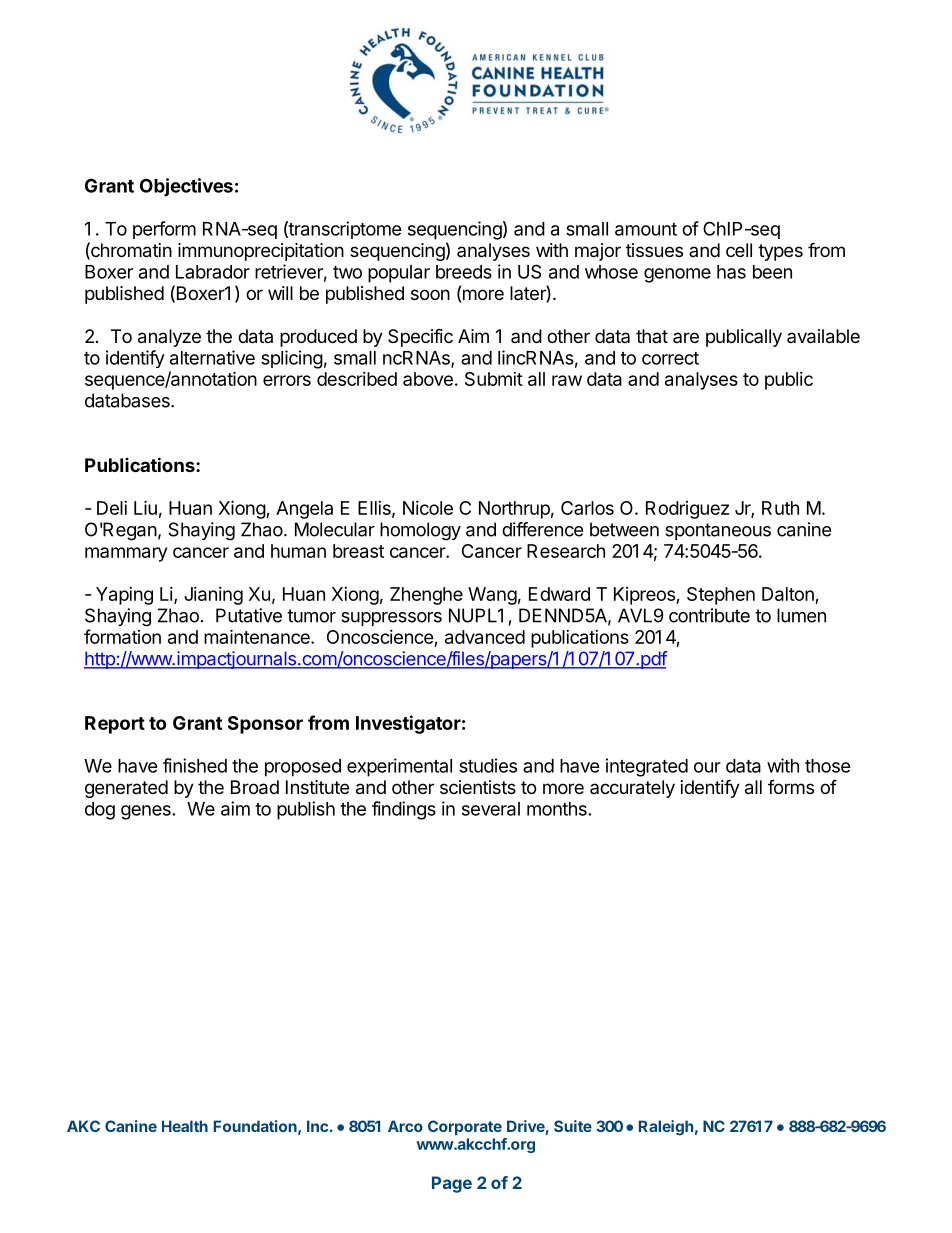 The height and width of the screenshot is (1233, 952). What do you see at coordinates (465, 1127) in the screenshot?
I see `Corporate` at bounding box center [465, 1127].
